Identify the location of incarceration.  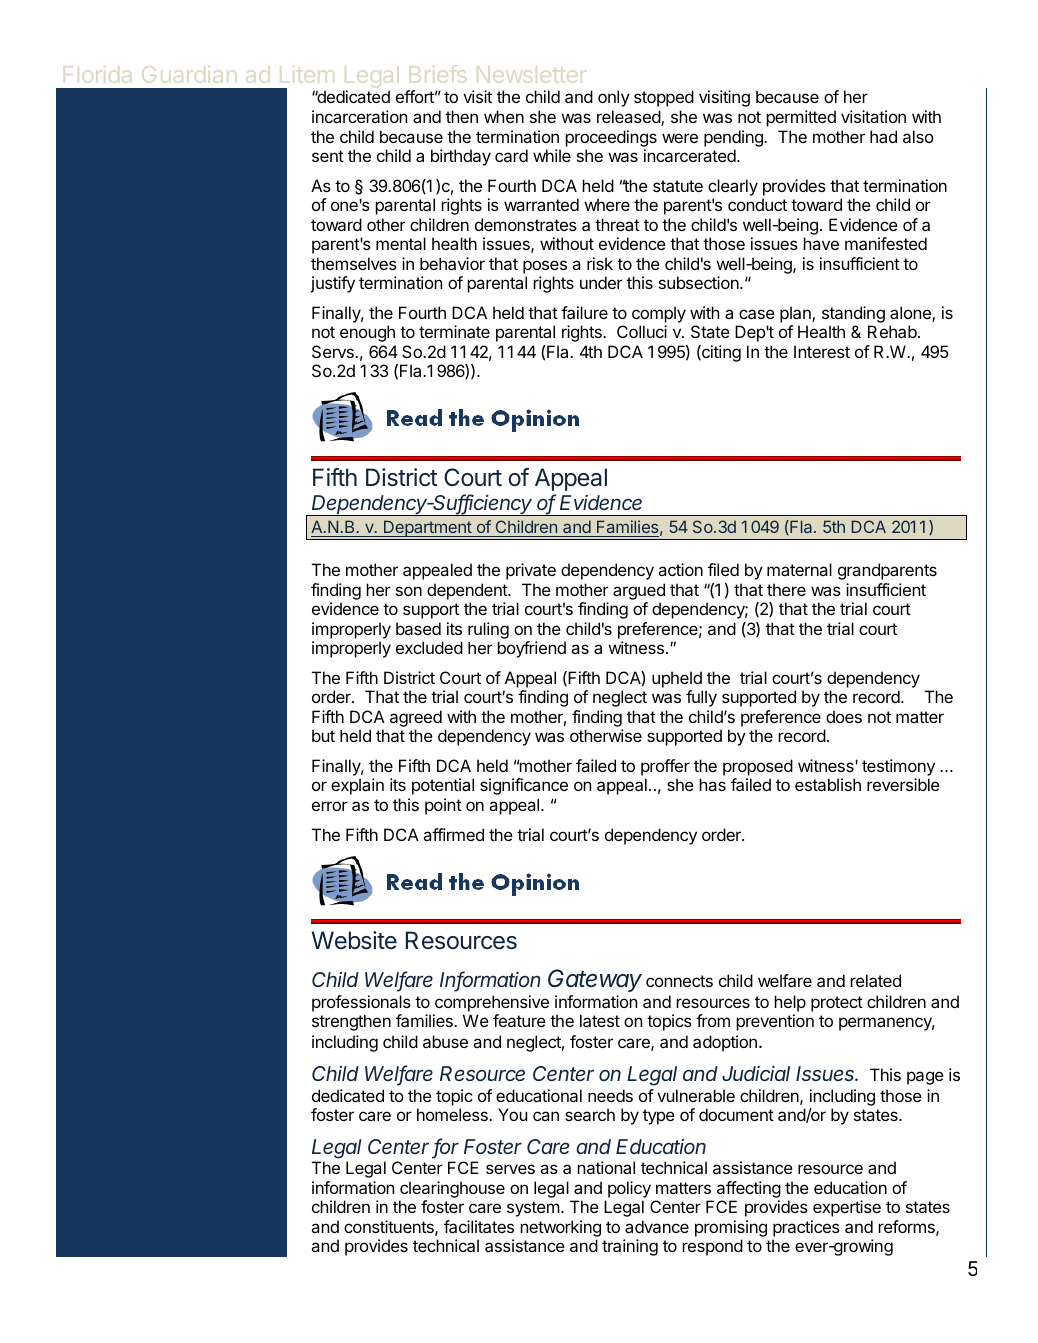
(359, 116).
